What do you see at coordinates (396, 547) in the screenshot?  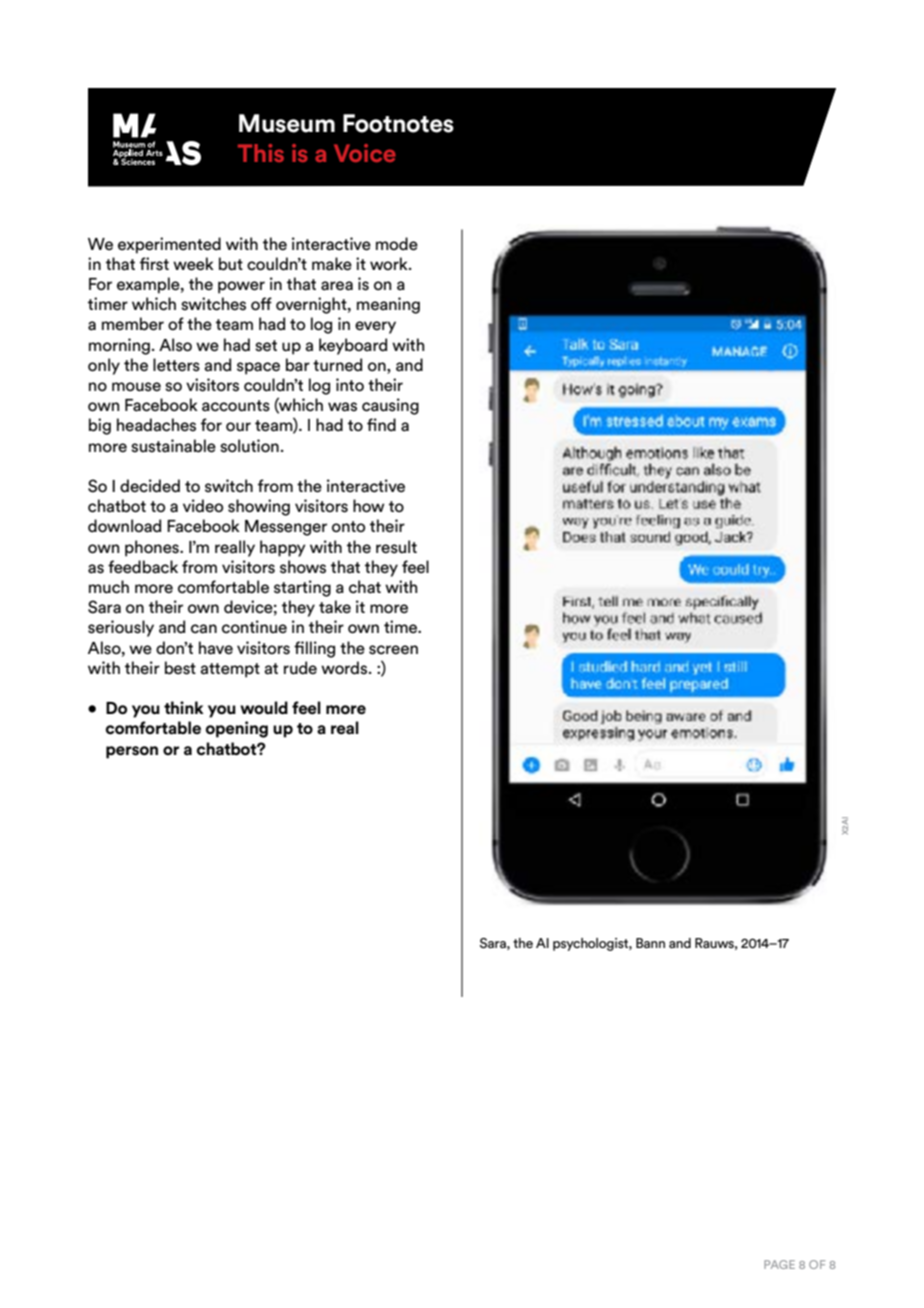 I see `result` at bounding box center [396, 547].
